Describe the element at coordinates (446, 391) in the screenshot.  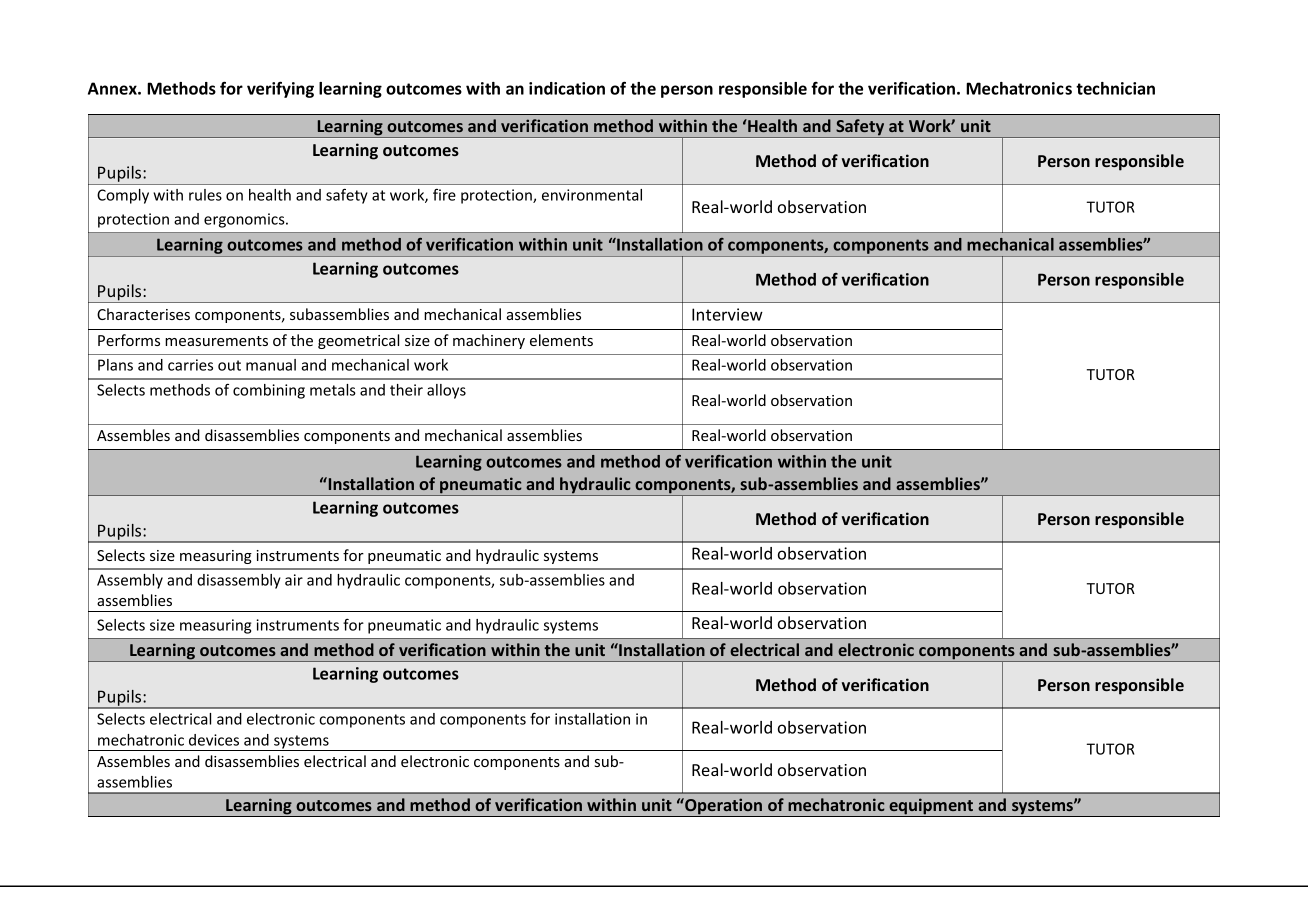
I see `alloys` at that location.
